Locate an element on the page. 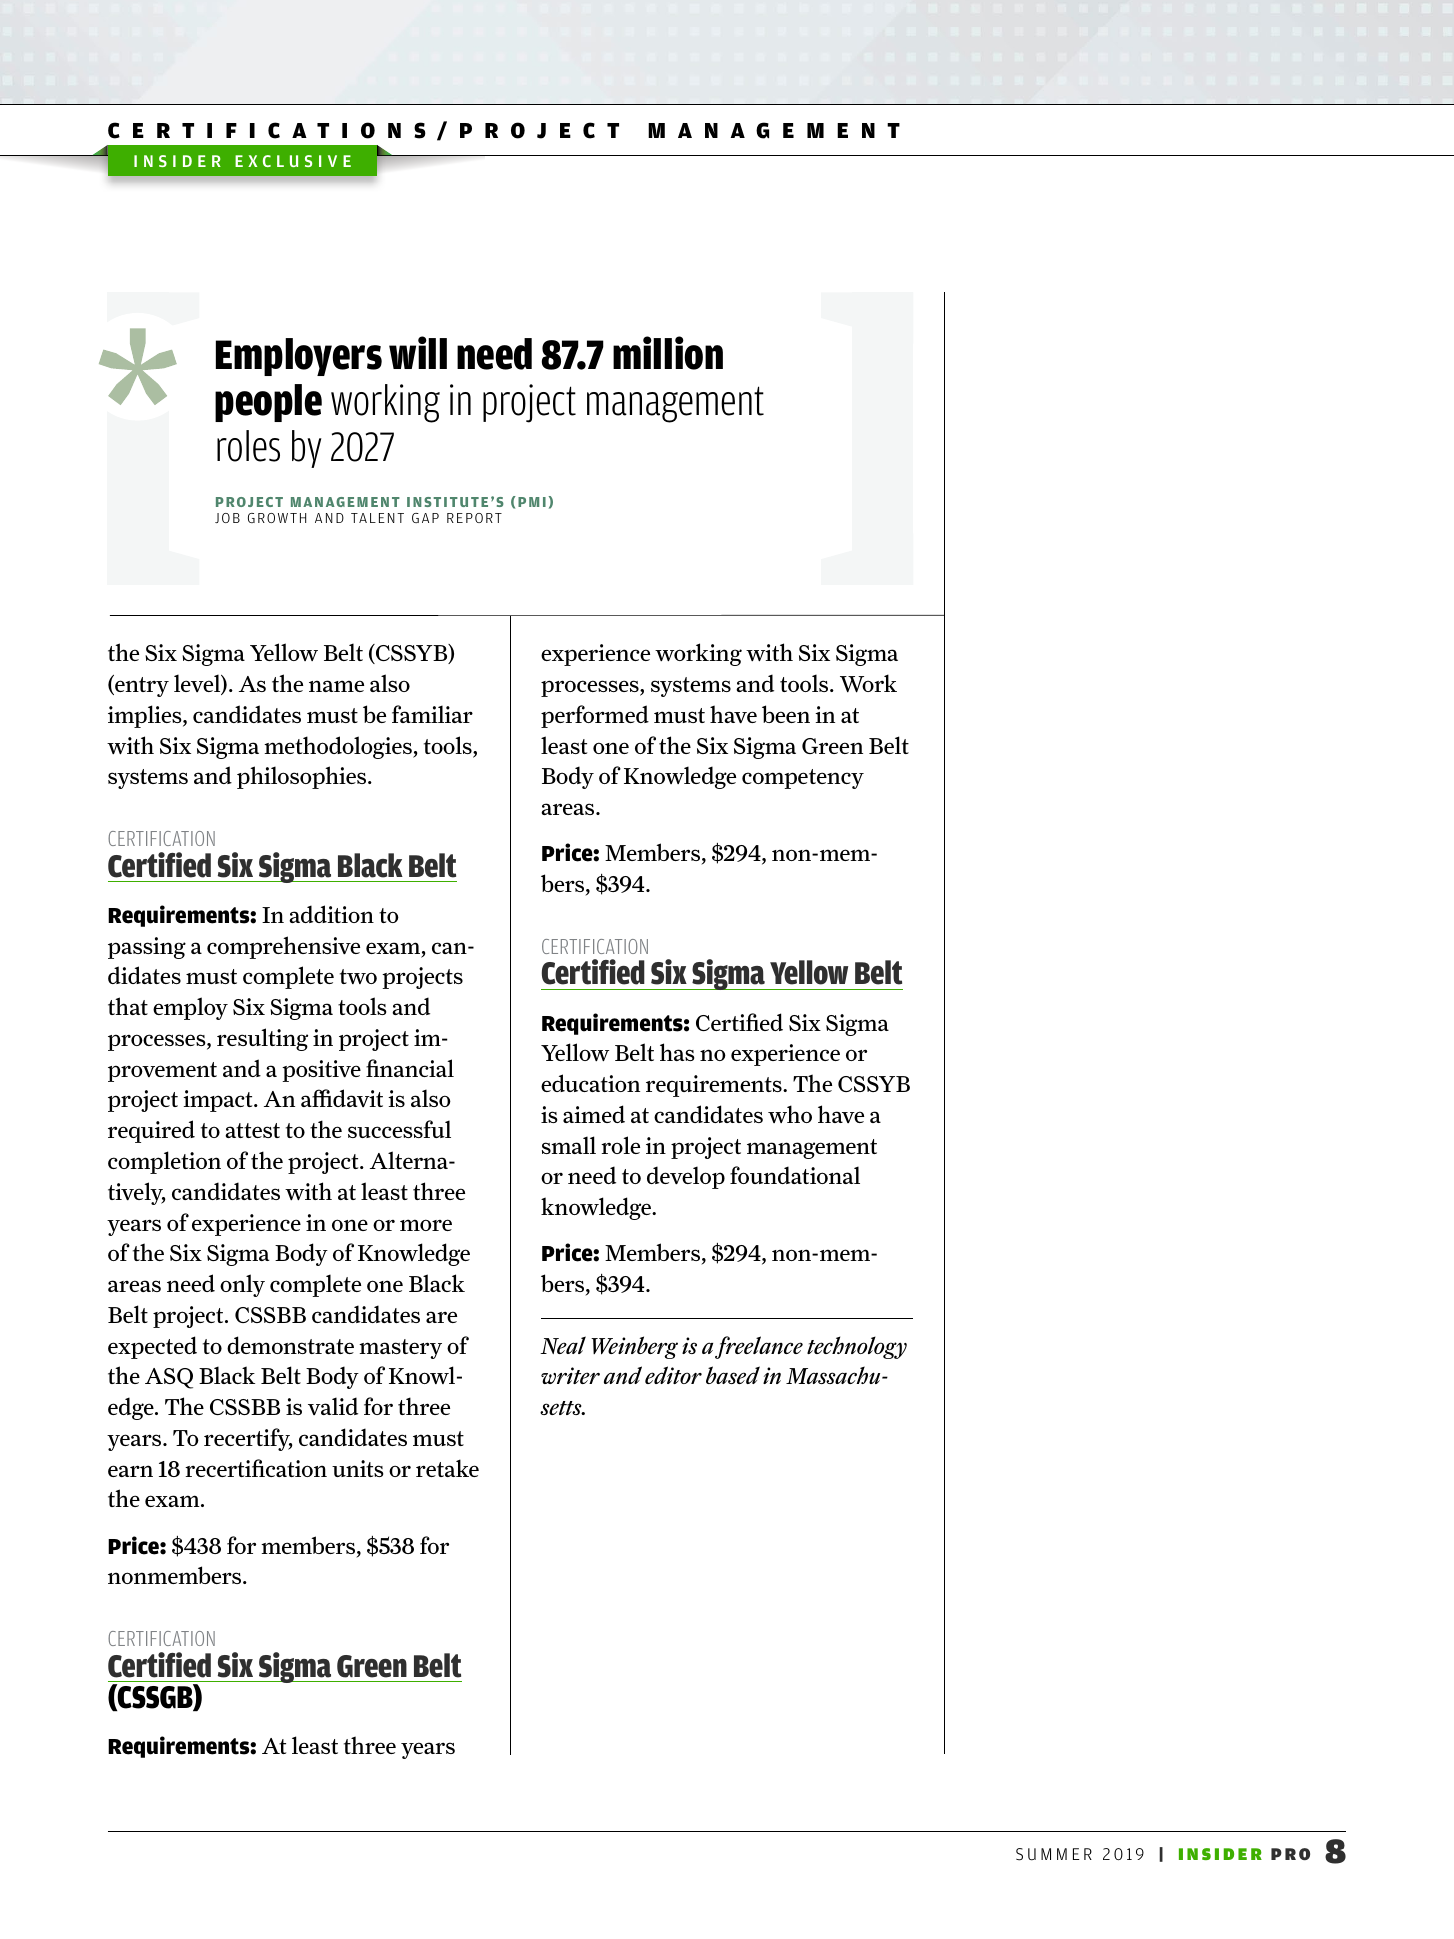 Image resolution: width=1454 pixels, height=1939 pixels. writer is located at coordinates (570, 1375).
